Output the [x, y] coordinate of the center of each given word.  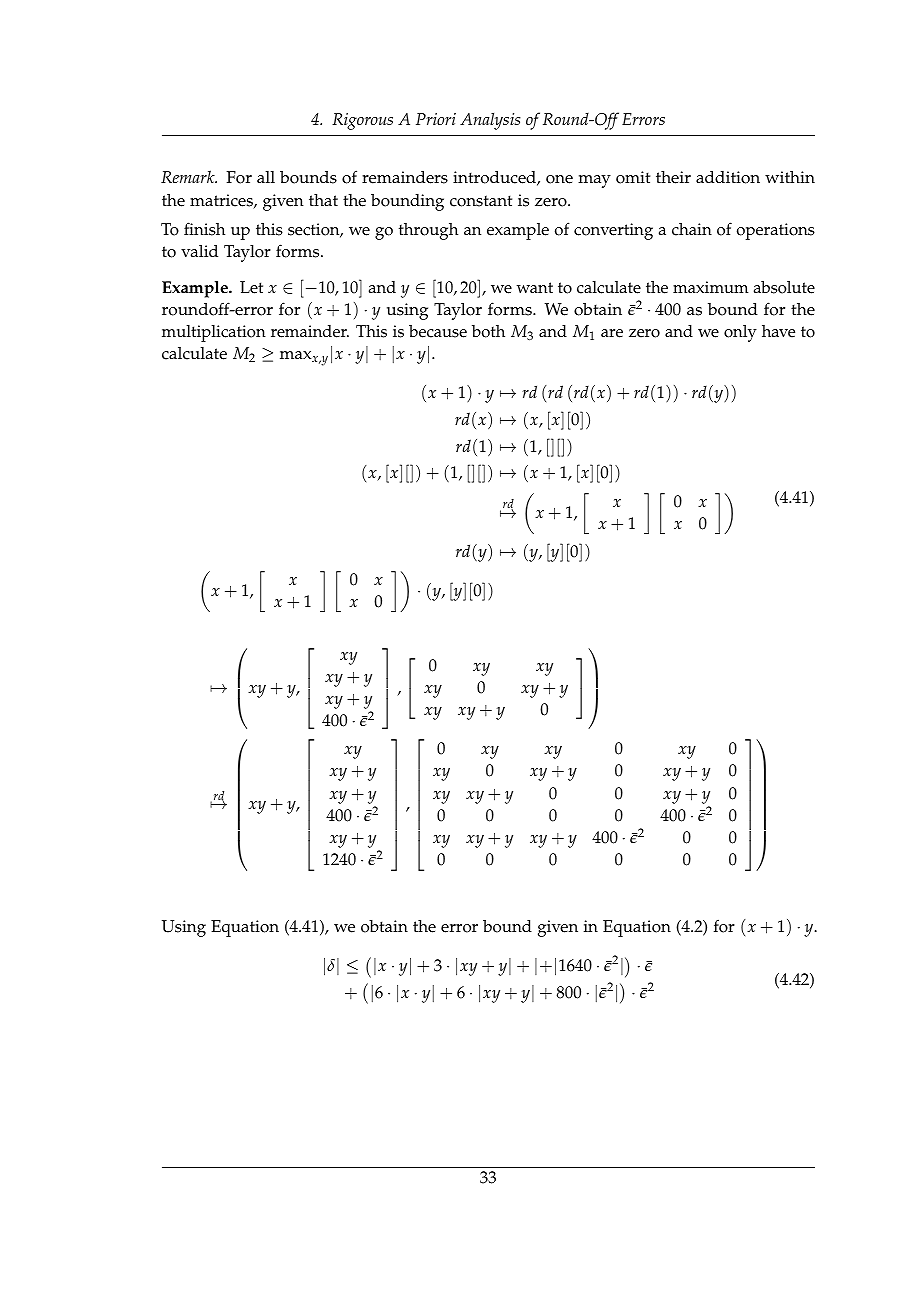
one [559, 179]
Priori [436, 119]
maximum [710, 287]
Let [251, 287]
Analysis [490, 121]
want [535, 287]
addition [728, 177]
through [428, 231]
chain [692, 229]
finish [204, 229]
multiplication [214, 333]
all [266, 177]
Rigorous [362, 121]
